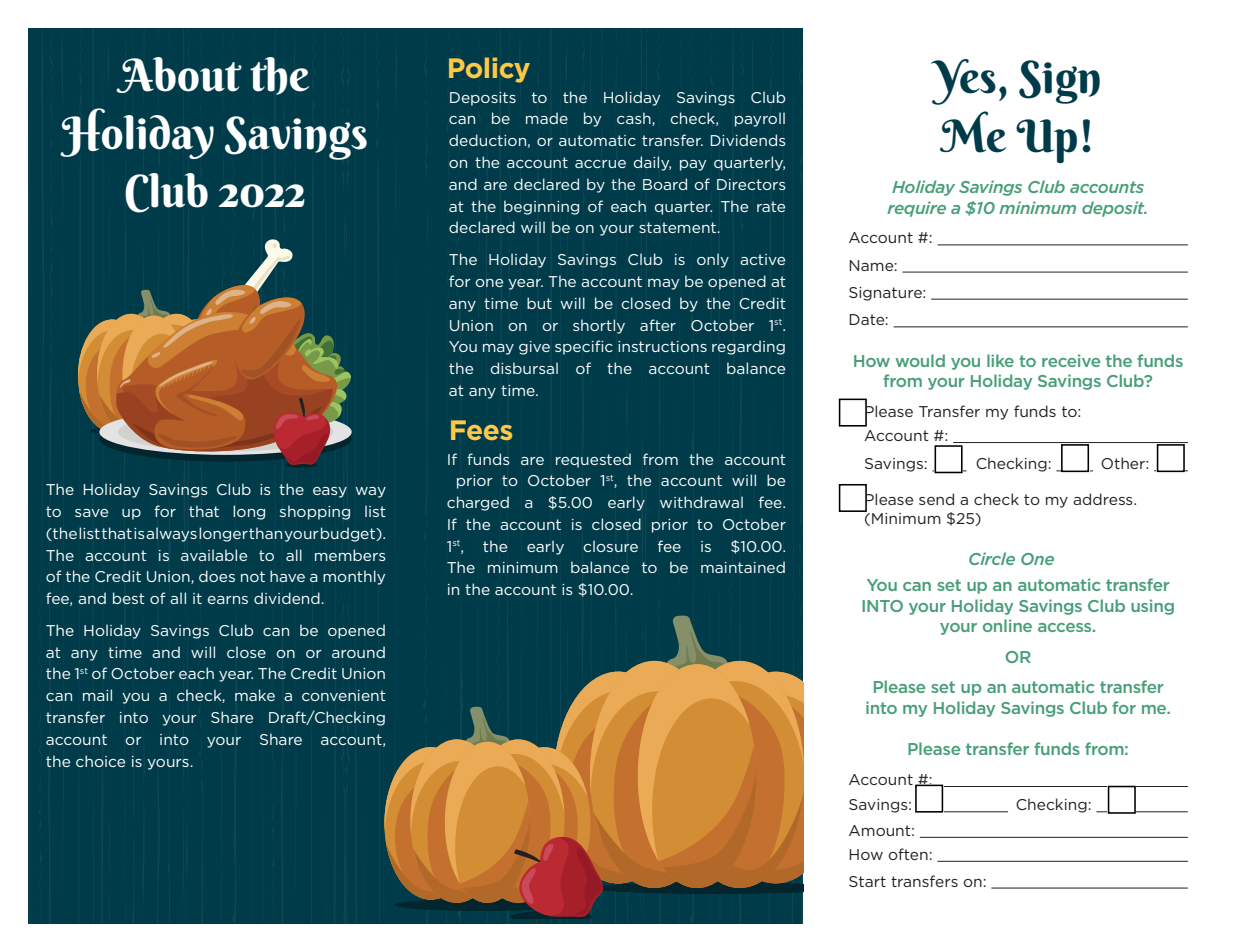 This screenshot has height=952, width=1233. Describe the element at coordinates (867, 881) in the screenshot. I see `Start` at that location.
